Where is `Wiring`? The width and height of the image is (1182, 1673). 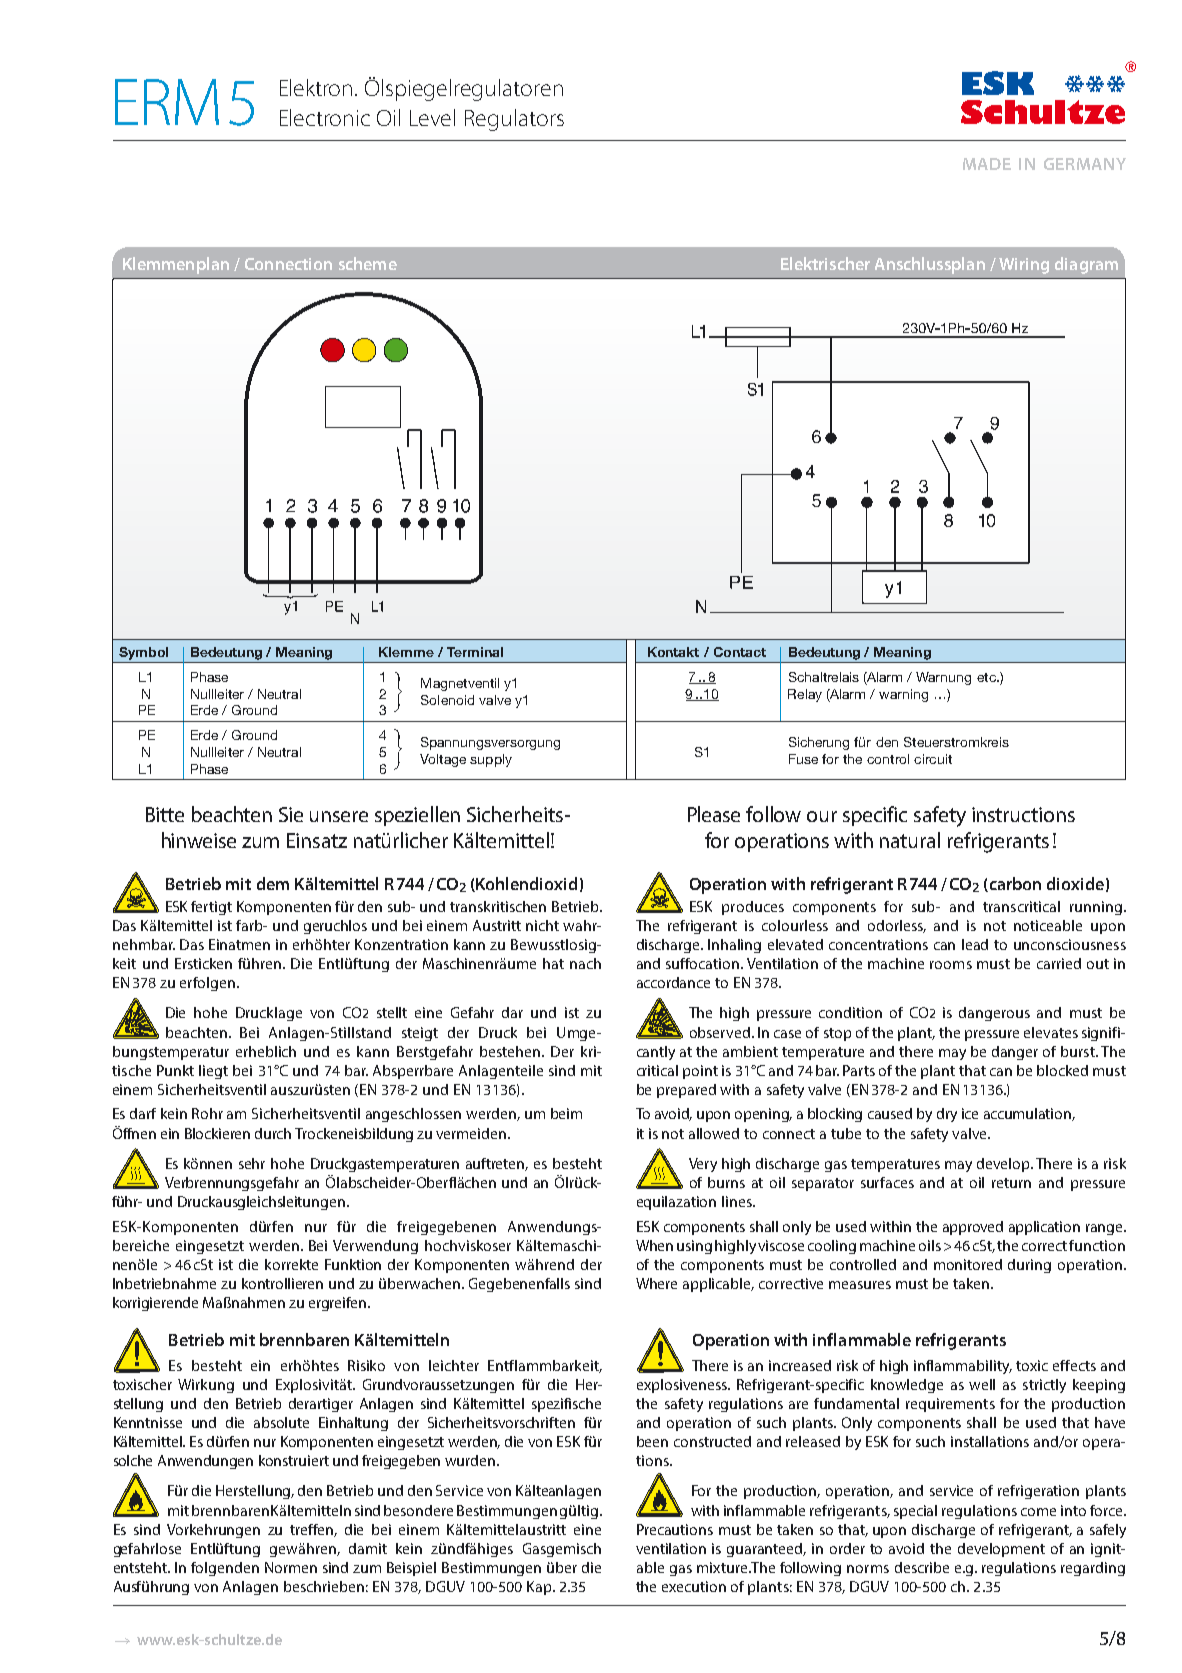 Wiring is located at coordinates (1024, 266).
